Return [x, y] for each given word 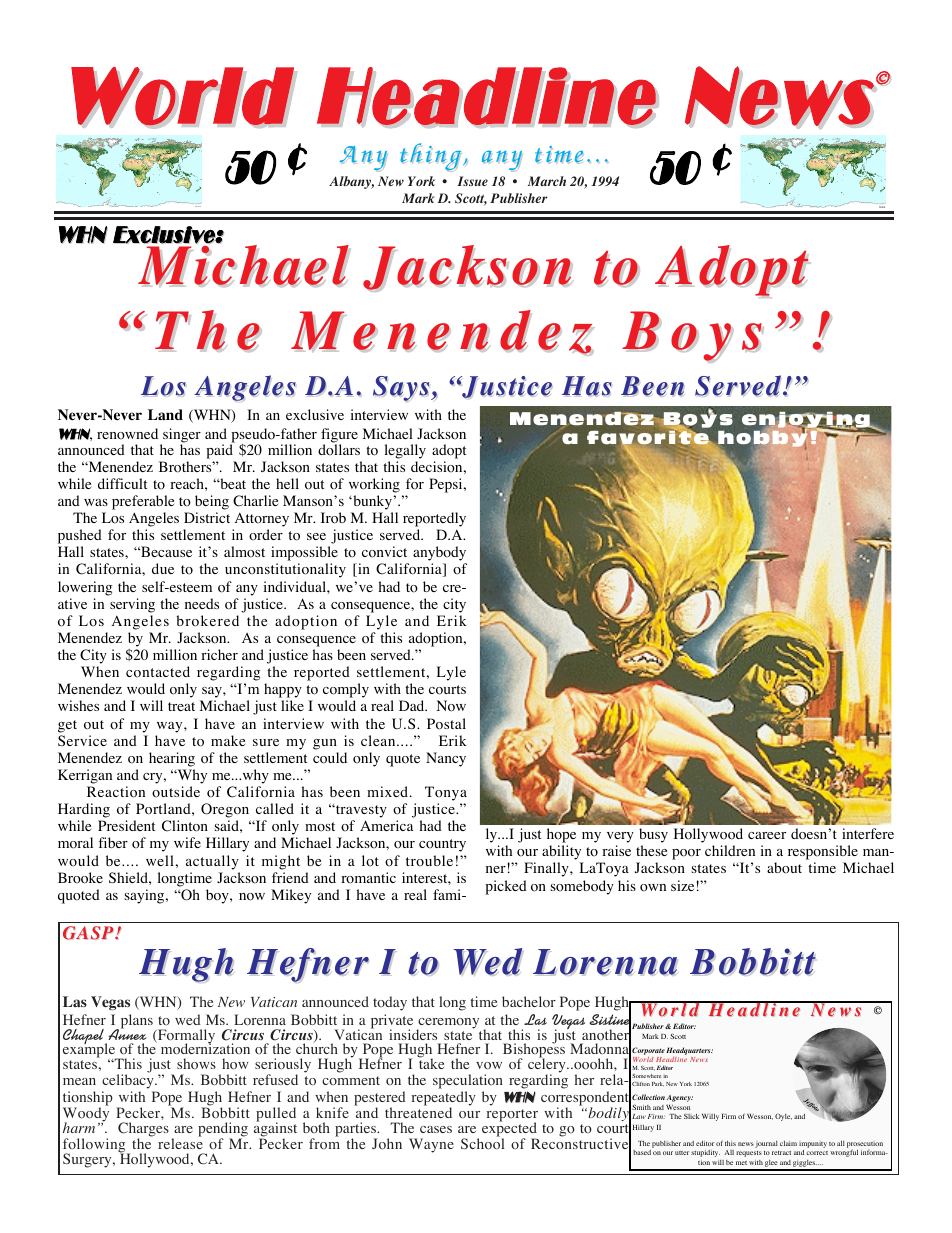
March [547, 181]
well [160, 860]
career [767, 835]
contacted [158, 672]
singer [181, 436]
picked [506, 887]
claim [788, 1143]
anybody [440, 555]
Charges [143, 1131]
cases [436, 1129]
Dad [413, 705]
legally [405, 451]
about [784, 868]
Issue [472, 181]
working [374, 485]
